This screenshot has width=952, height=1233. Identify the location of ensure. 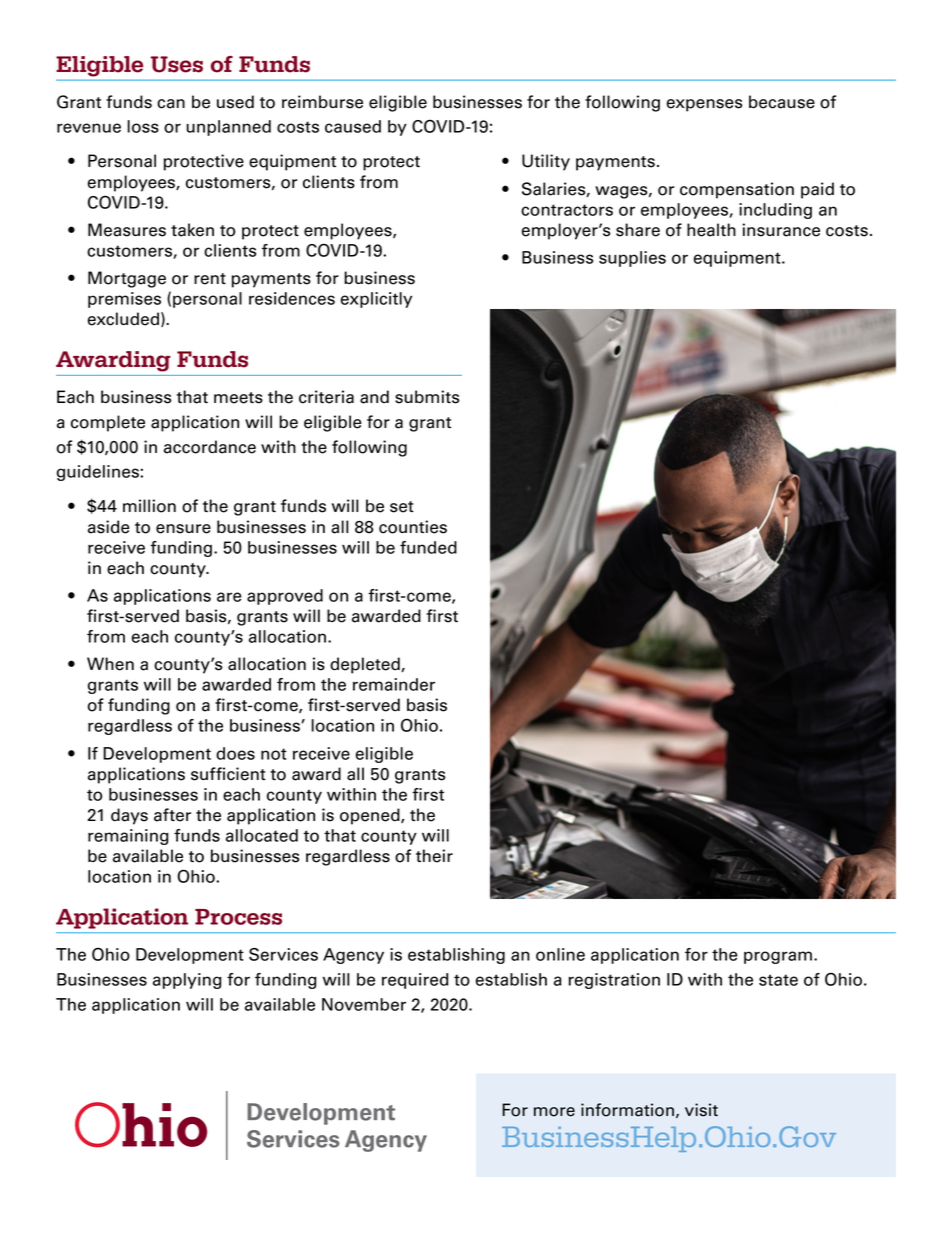
(183, 529).
